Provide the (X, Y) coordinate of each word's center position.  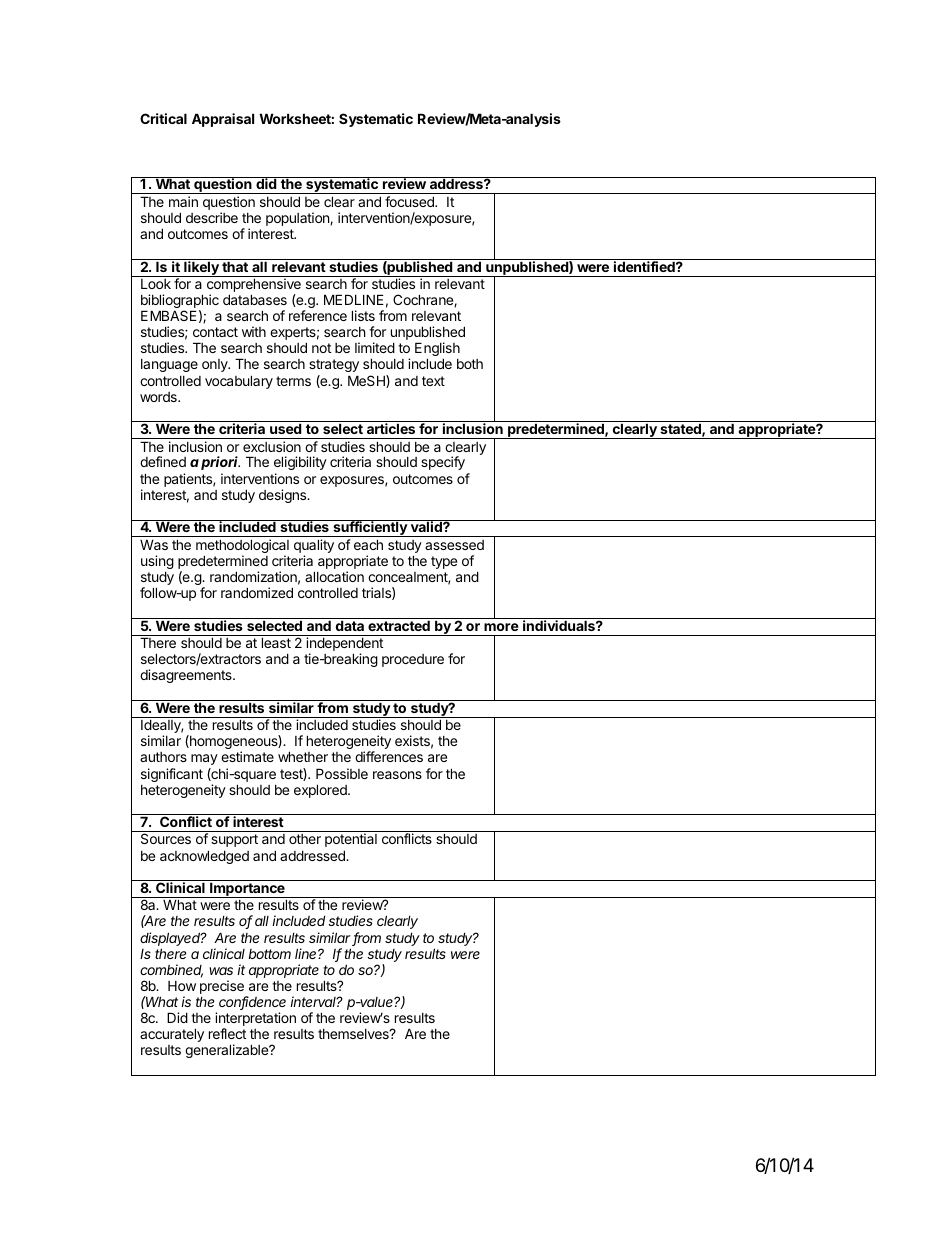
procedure (413, 660)
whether (303, 756)
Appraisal (223, 120)
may (204, 759)
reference (318, 315)
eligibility (300, 465)
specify (443, 463)
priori (220, 463)
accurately (172, 1035)
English (437, 350)
